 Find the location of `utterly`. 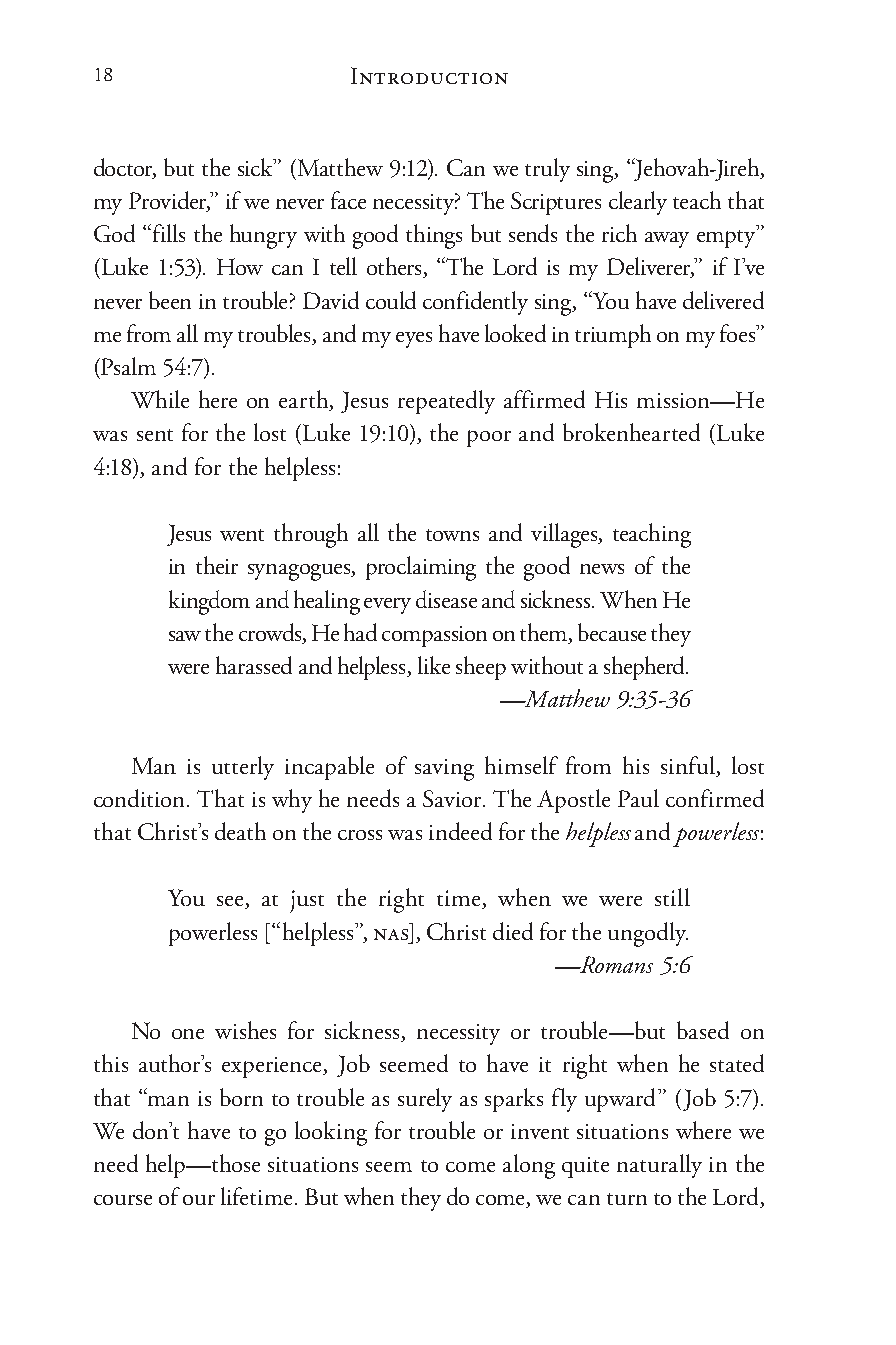

utterly is located at coordinates (243, 768).
